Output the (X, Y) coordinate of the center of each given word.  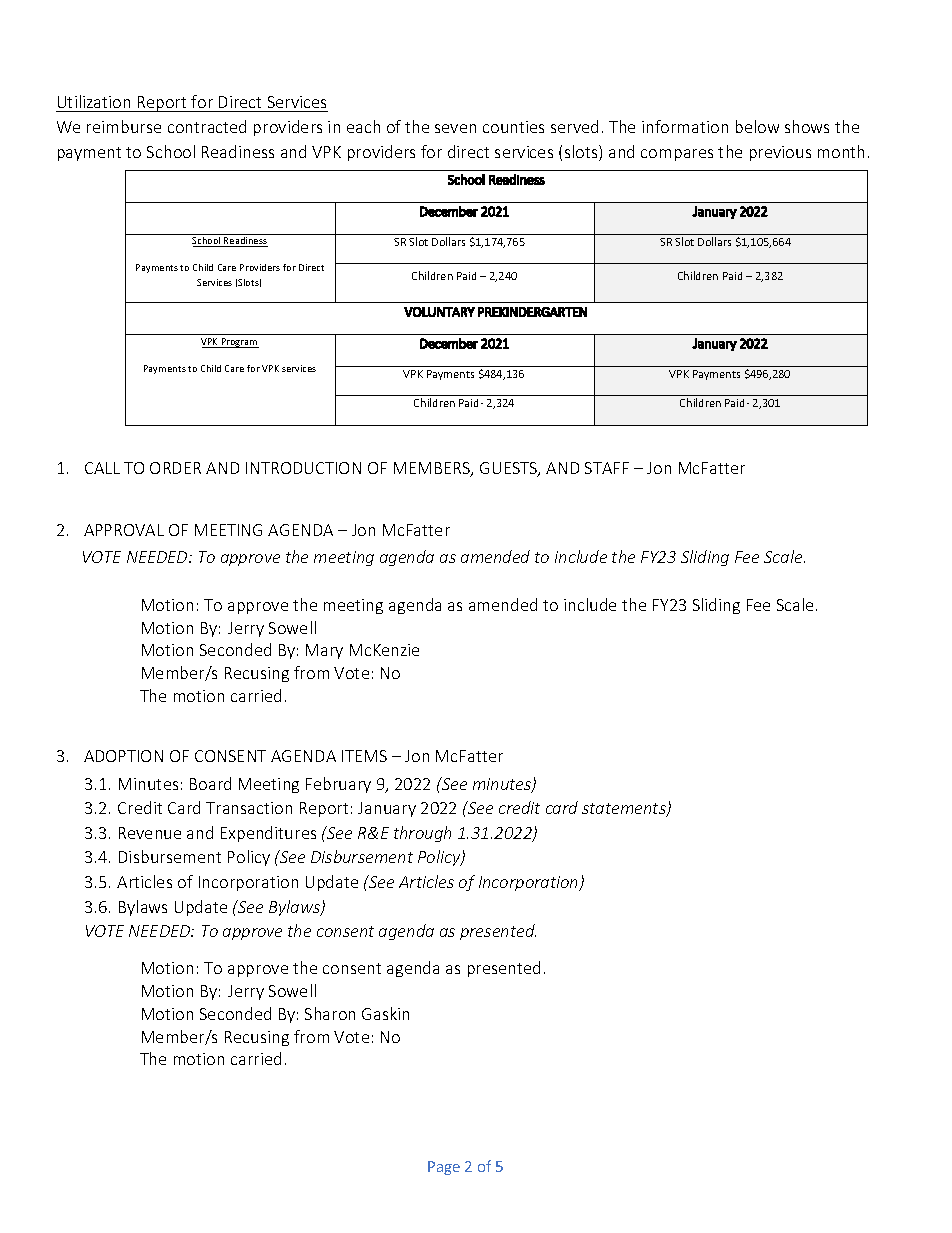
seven (455, 128)
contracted (207, 126)
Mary (324, 651)
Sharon (330, 1013)
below (757, 126)
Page (444, 1168)
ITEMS (364, 756)
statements (625, 810)
